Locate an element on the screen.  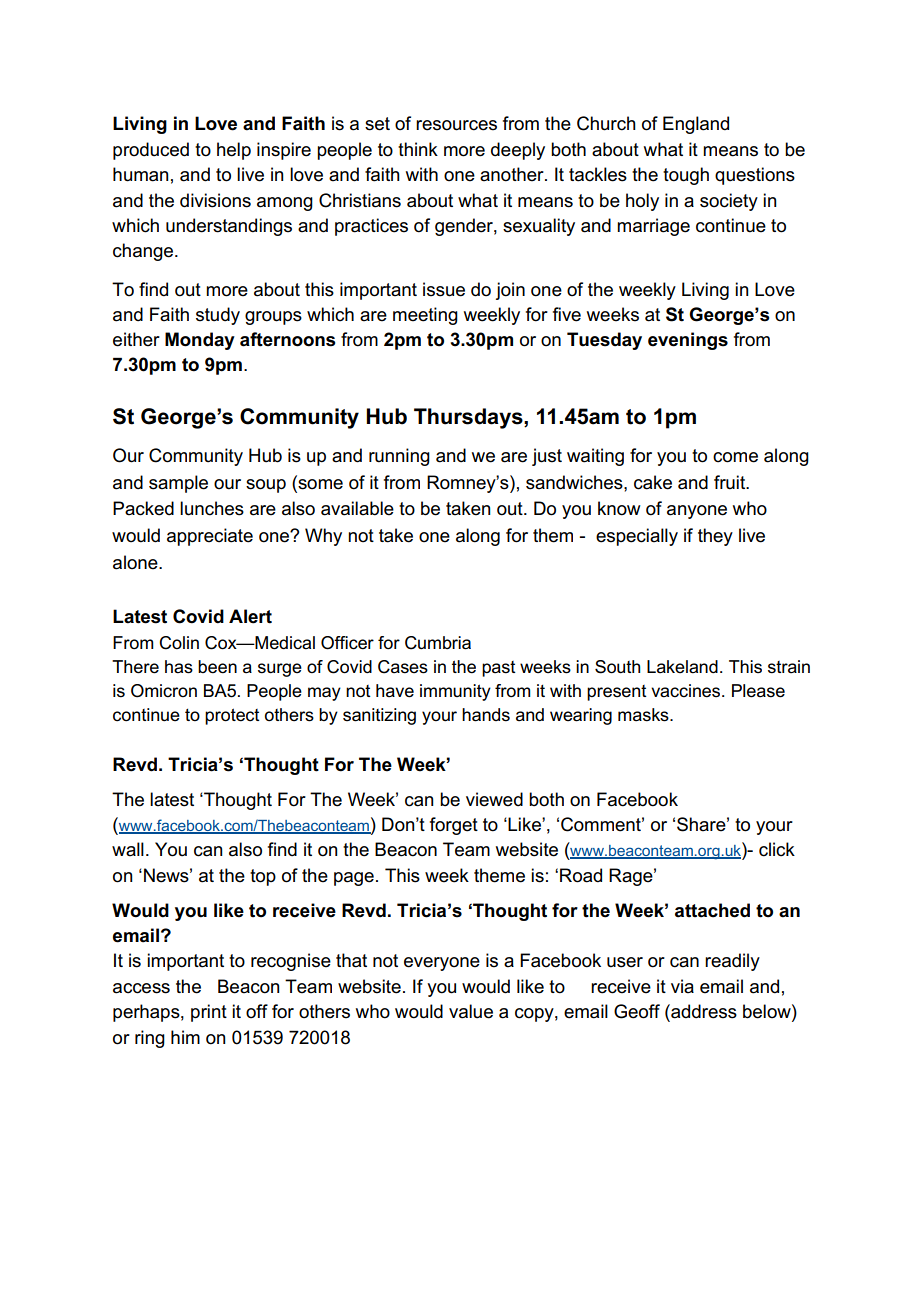
appreciate is located at coordinates (210, 537).
